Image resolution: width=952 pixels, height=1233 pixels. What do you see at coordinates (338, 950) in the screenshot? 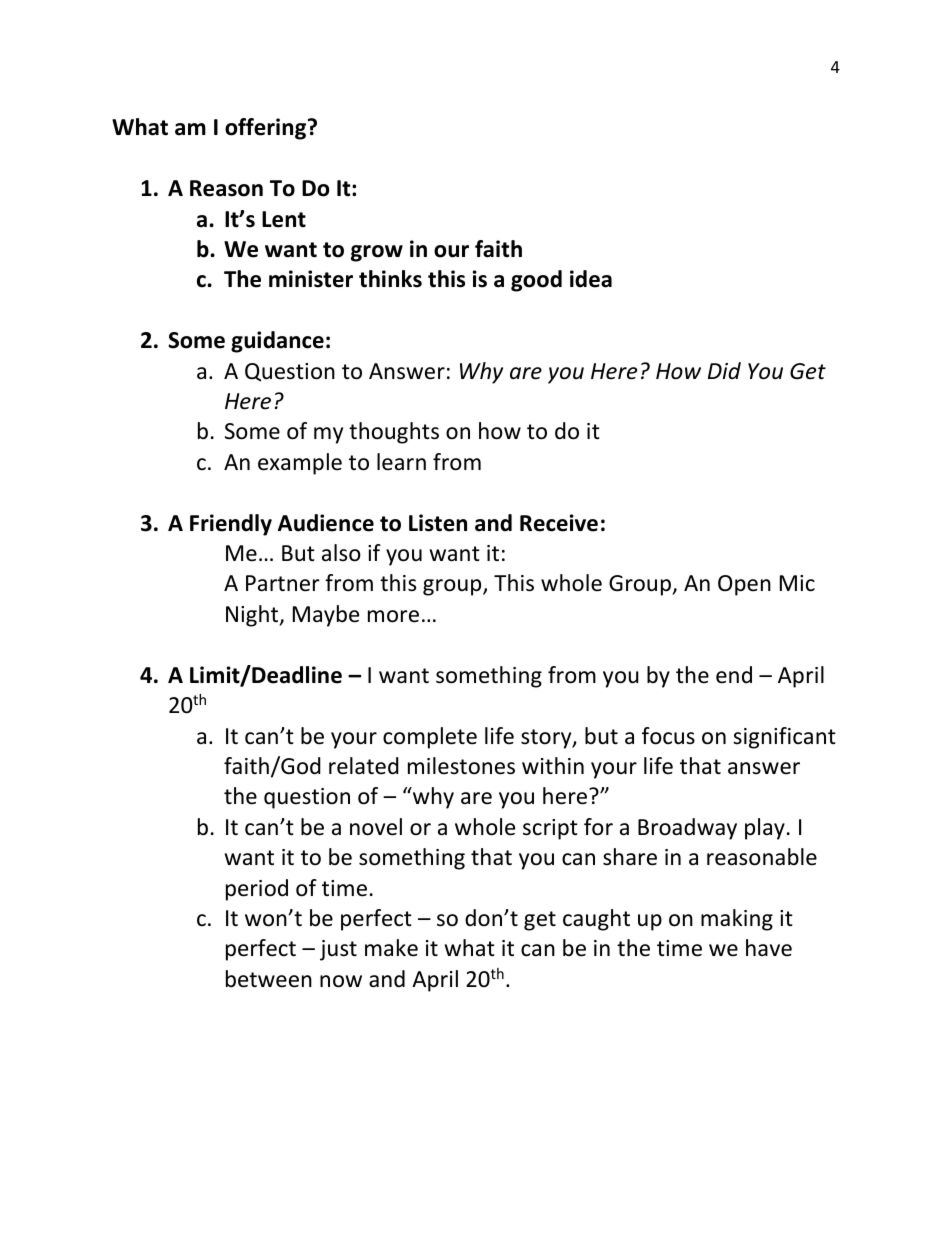
I see `just` at bounding box center [338, 950].
